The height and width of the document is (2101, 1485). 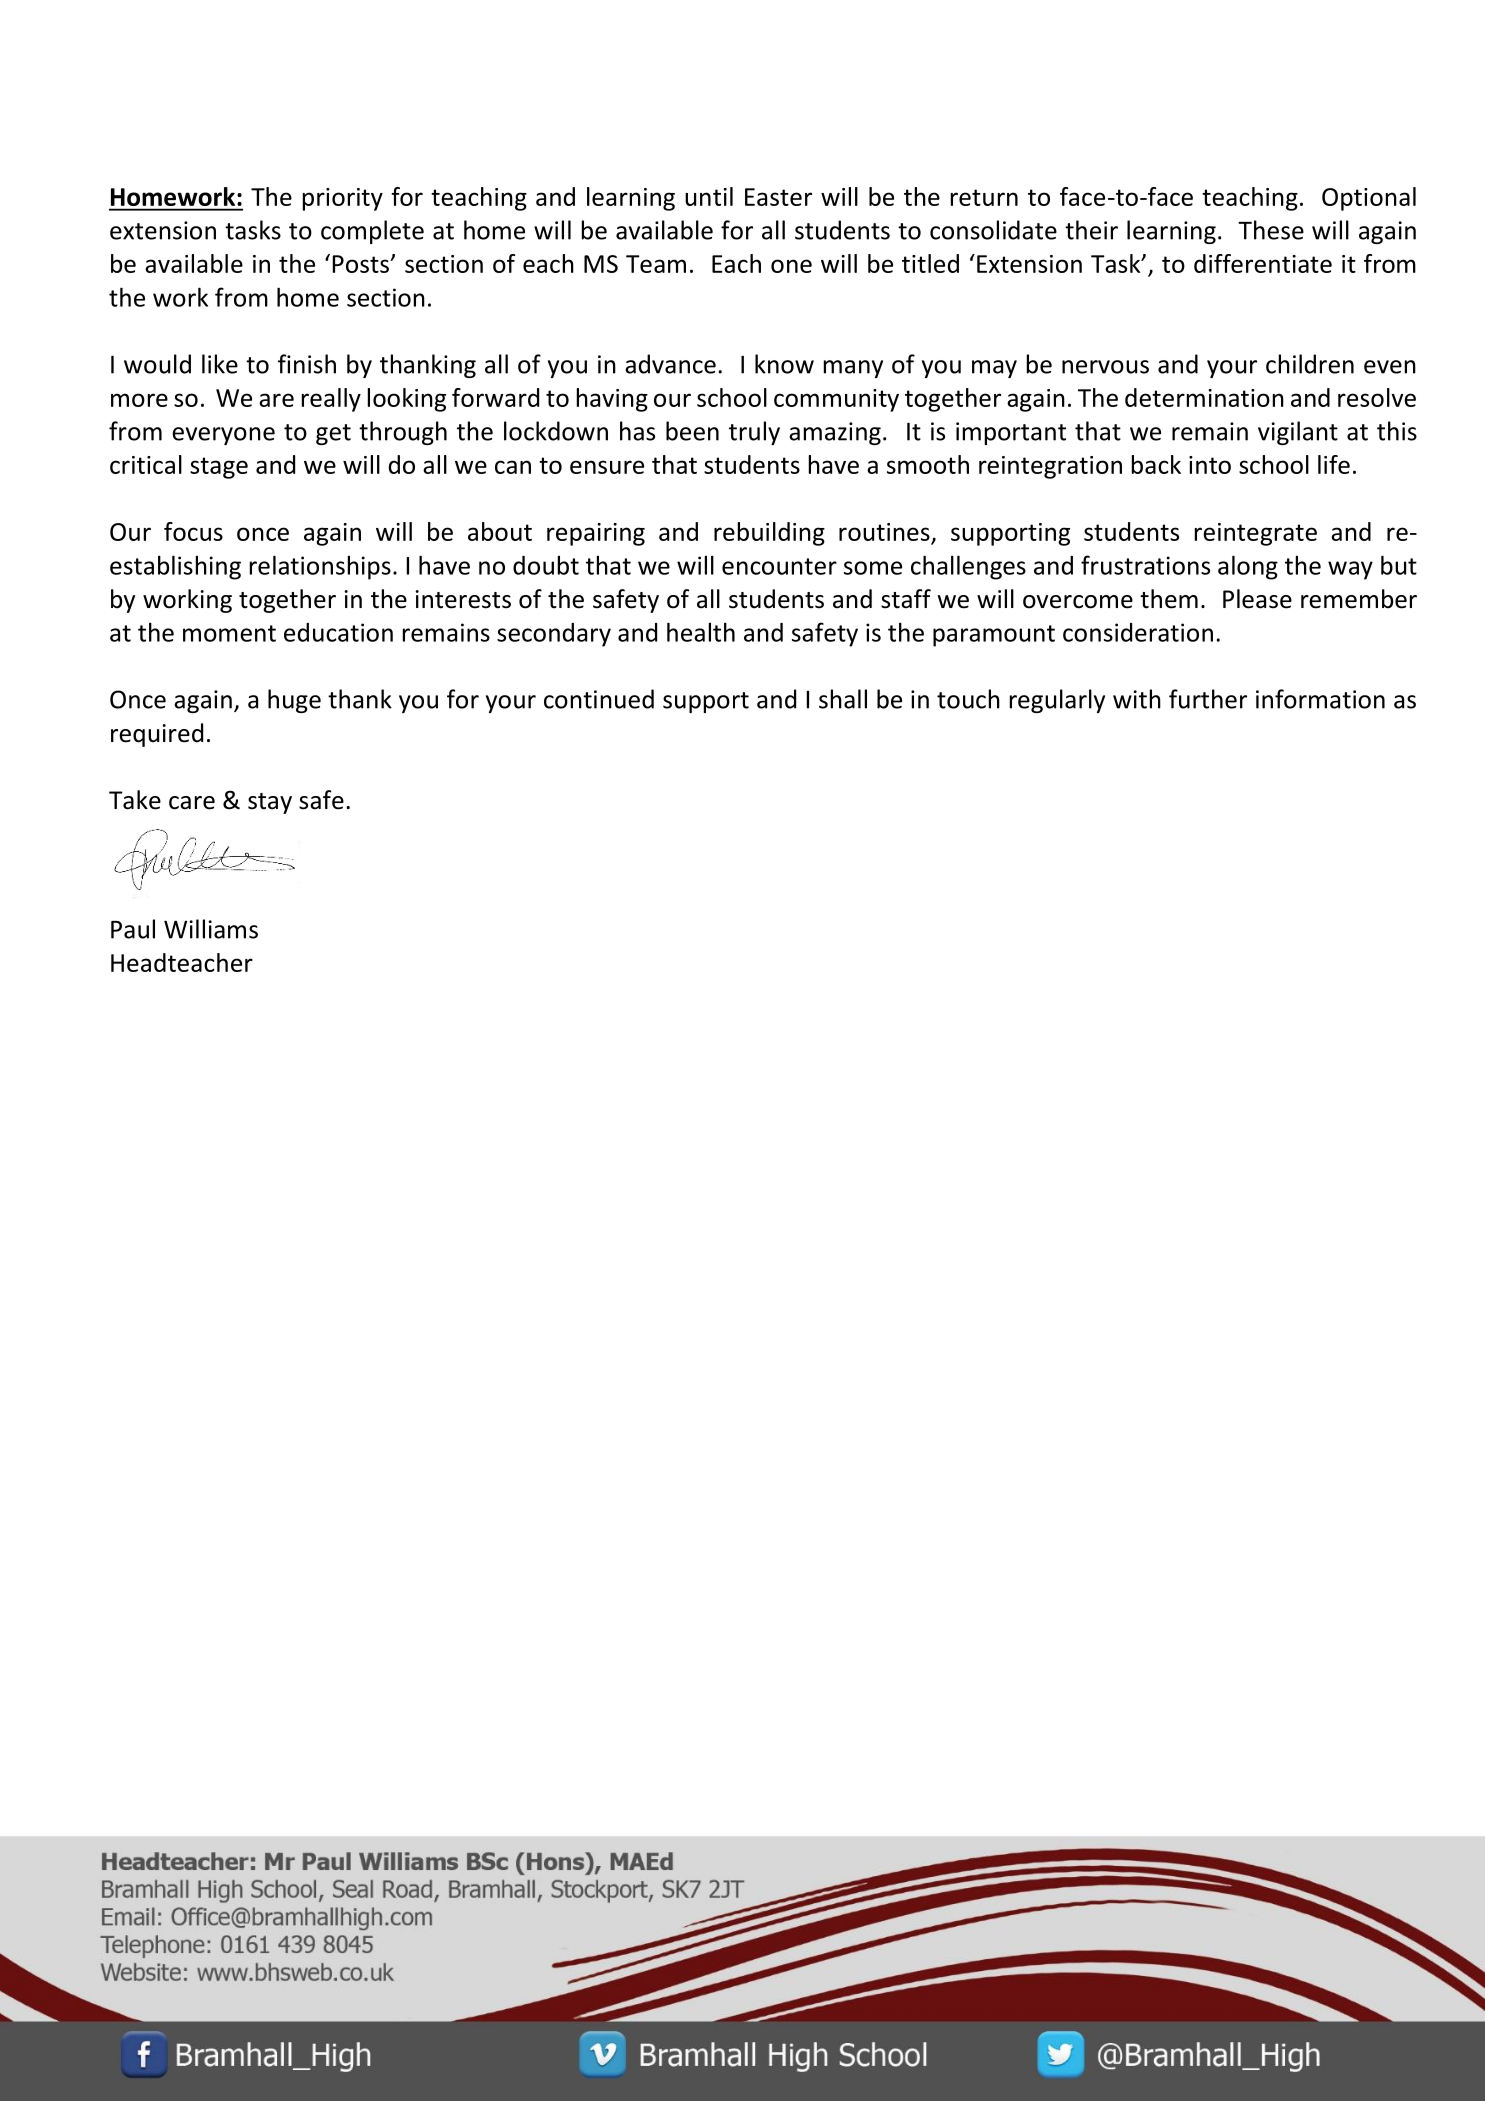 I want to click on truly, so click(x=754, y=433).
